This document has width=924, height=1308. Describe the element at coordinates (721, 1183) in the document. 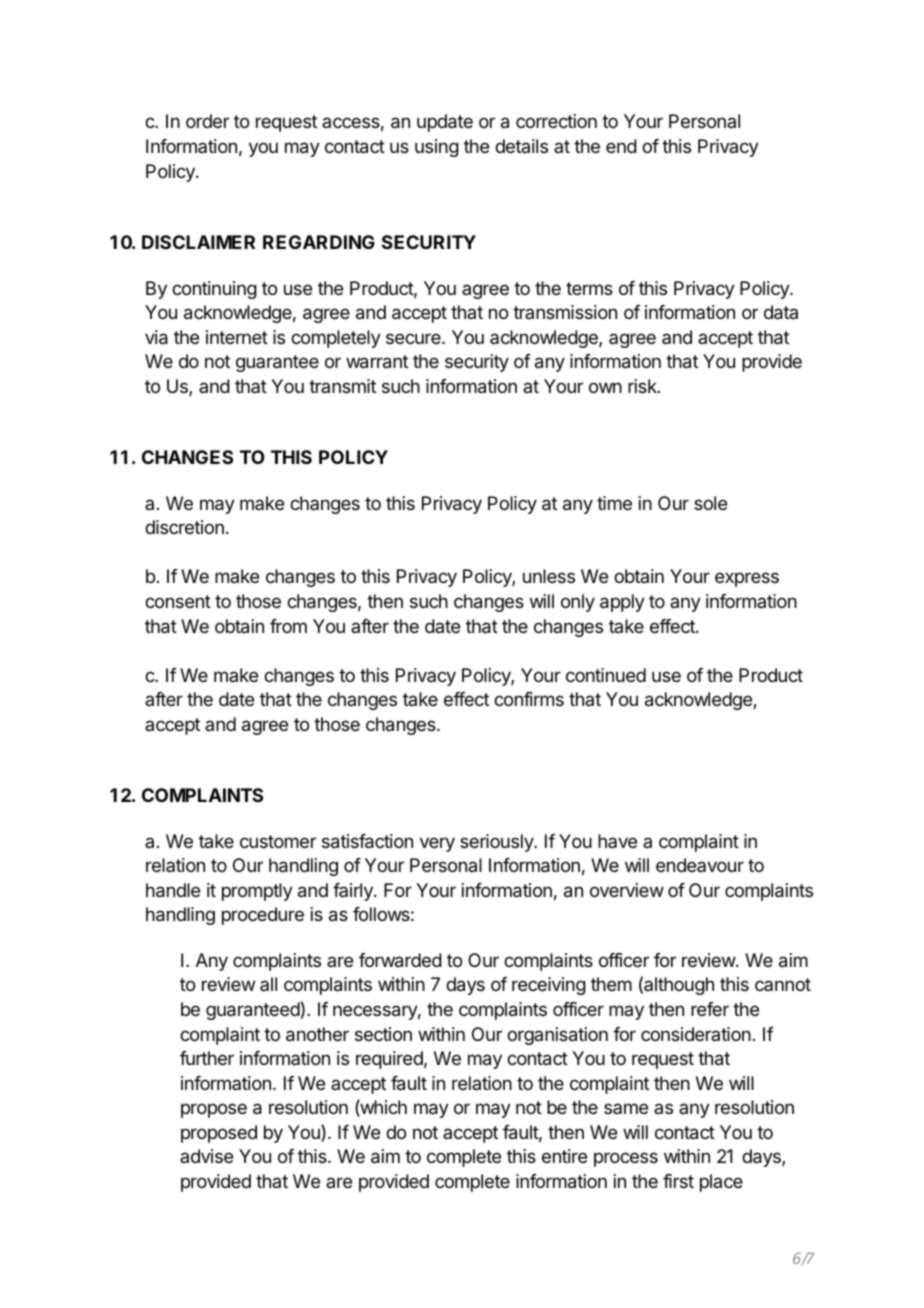

I see `place` at that location.
